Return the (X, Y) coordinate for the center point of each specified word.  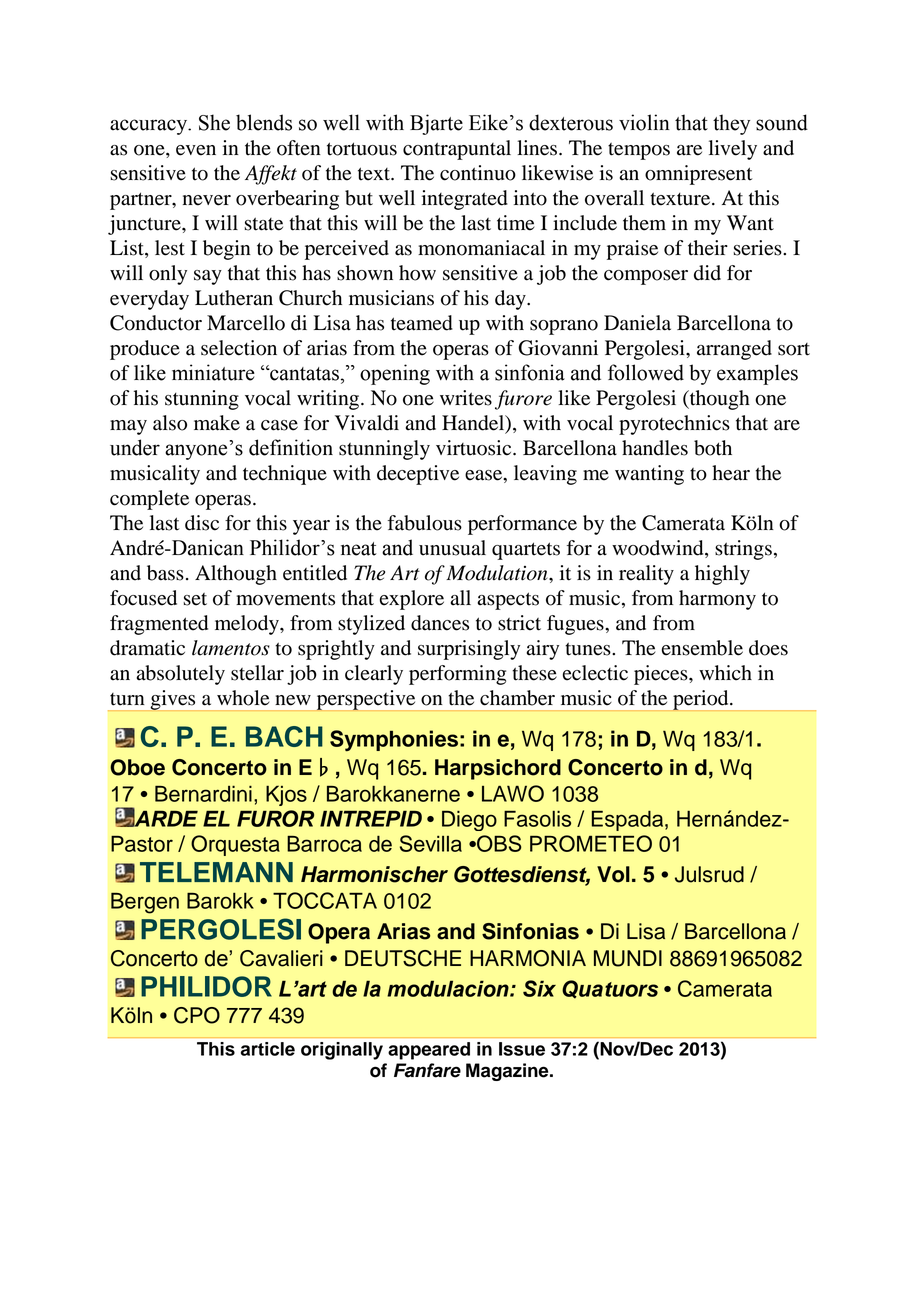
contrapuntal (457, 150)
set (195, 599)
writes (466, 398)
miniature (213, 372)
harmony (717, 600)
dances (440, 623)
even (196, 150)
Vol (613, 874)
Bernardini (203, 793)
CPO (197, 1015)
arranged (734, 350)
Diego (469, 820)
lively (733, 150)
